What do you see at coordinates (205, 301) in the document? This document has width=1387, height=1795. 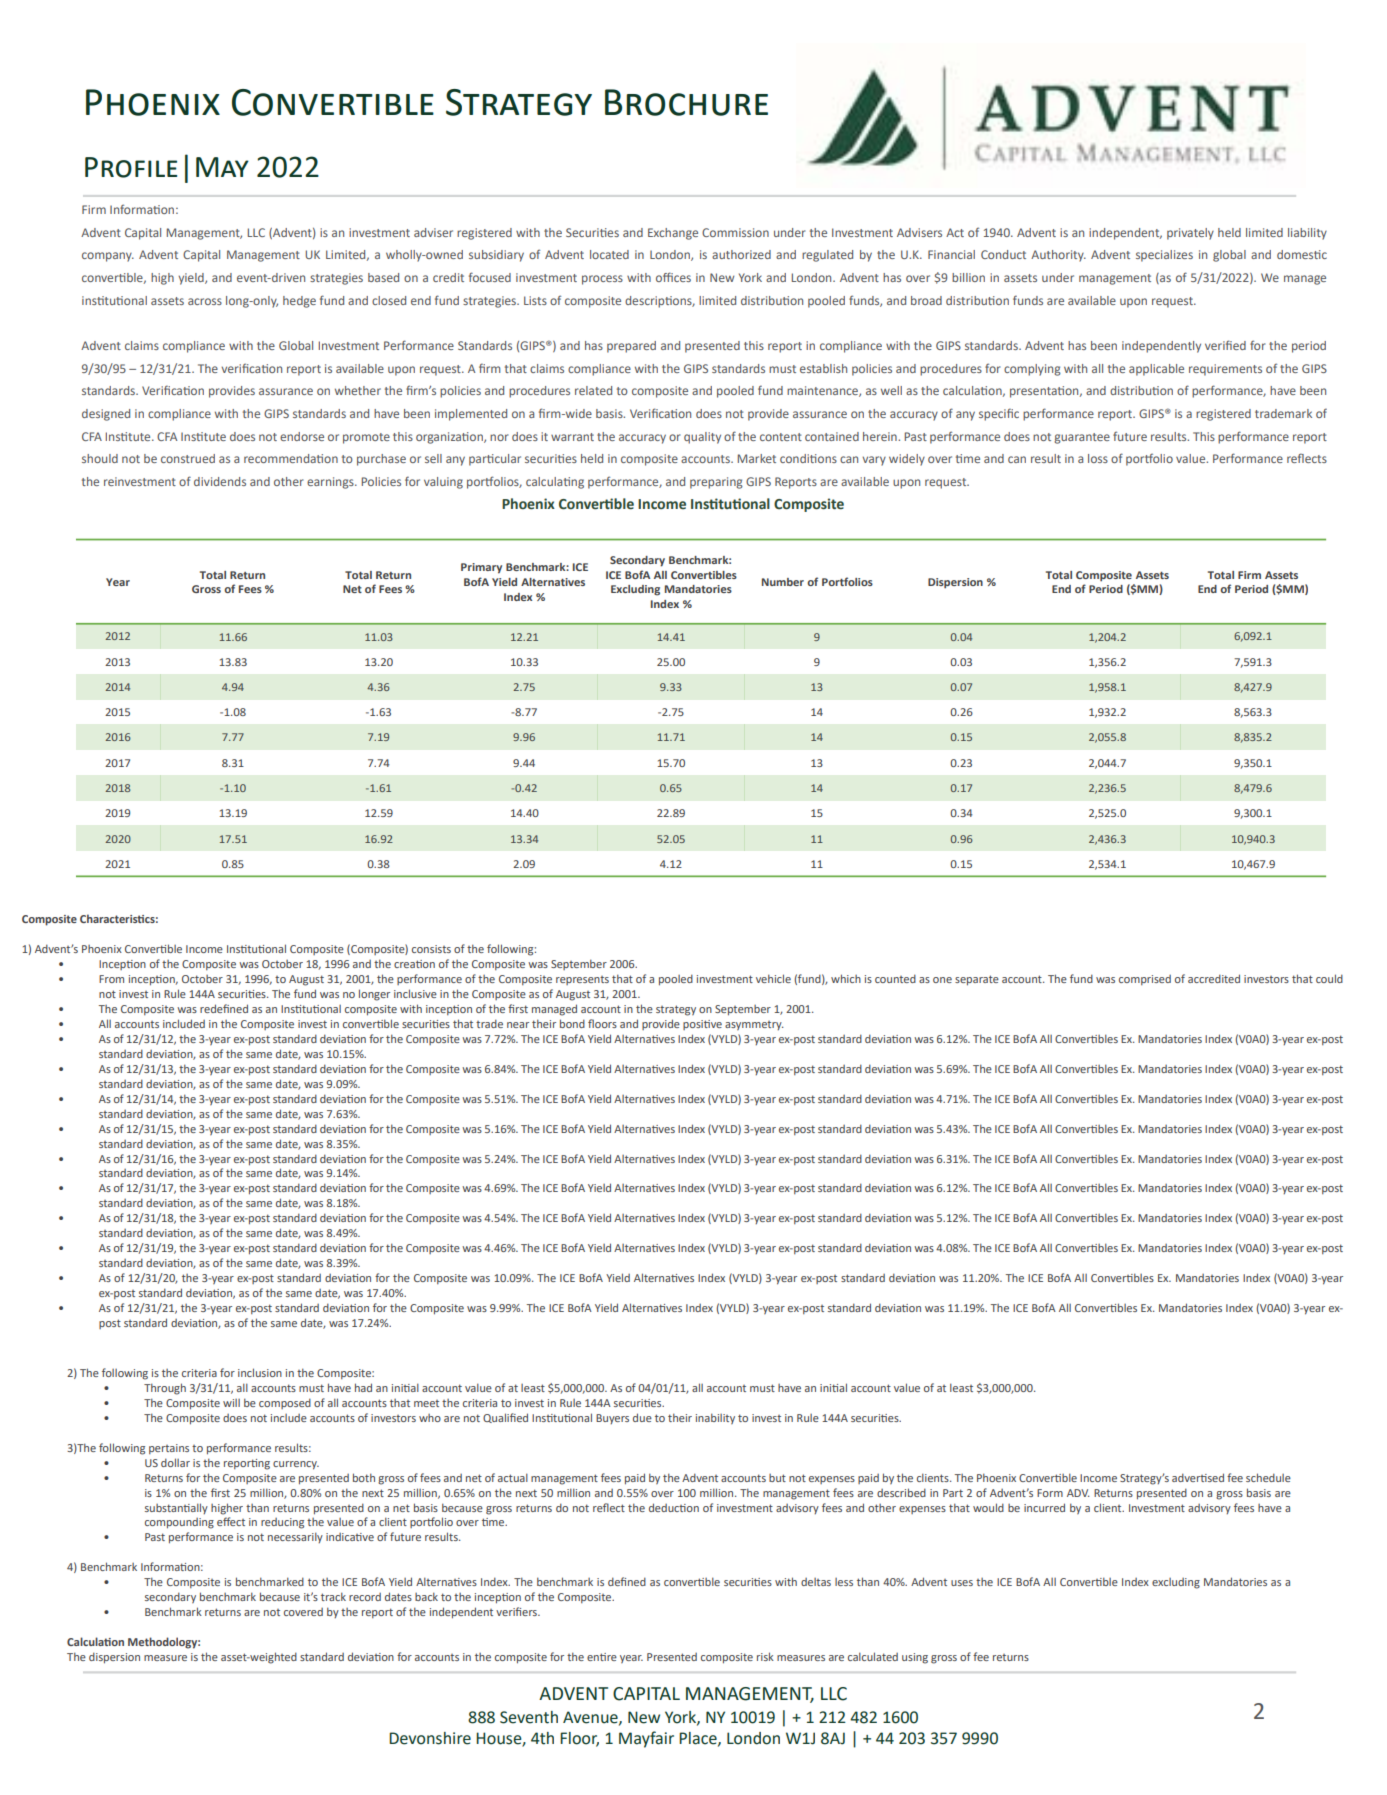 I see `across` at bounding box center [205, 301].
